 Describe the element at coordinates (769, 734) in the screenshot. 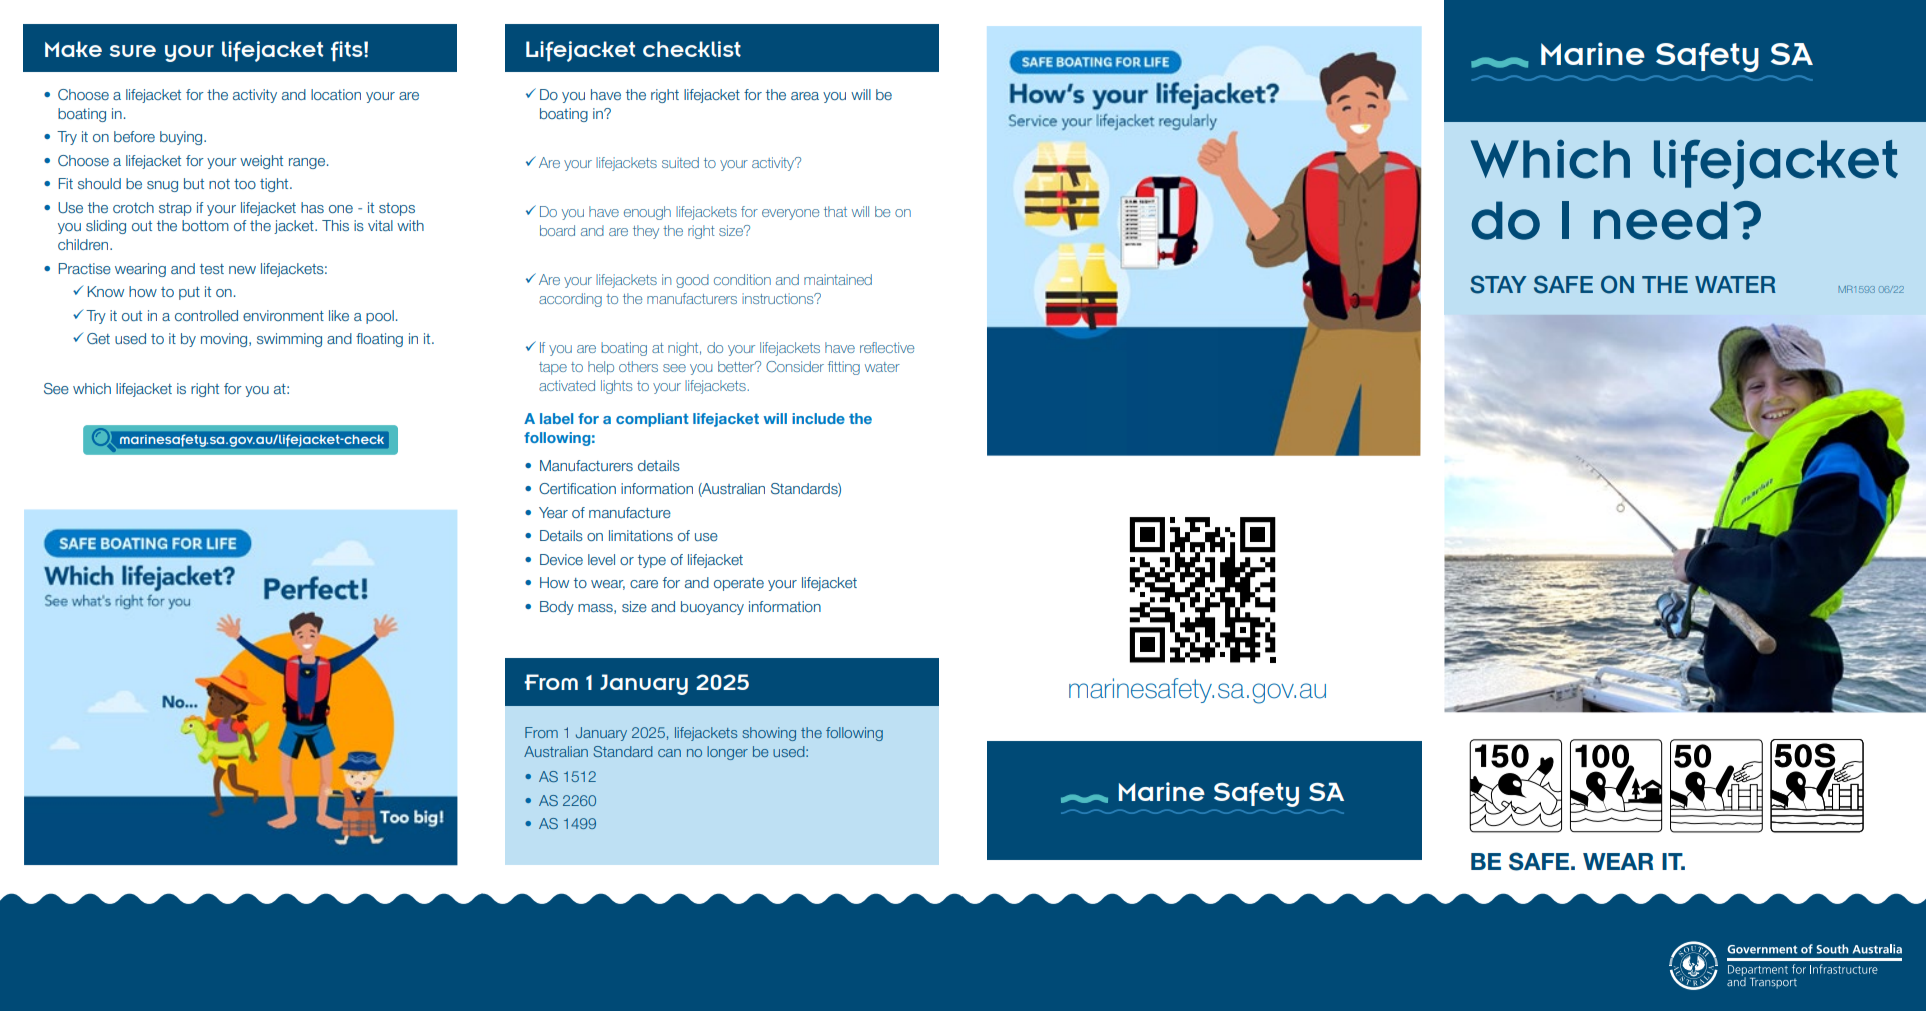

I see `showing` at that location.
